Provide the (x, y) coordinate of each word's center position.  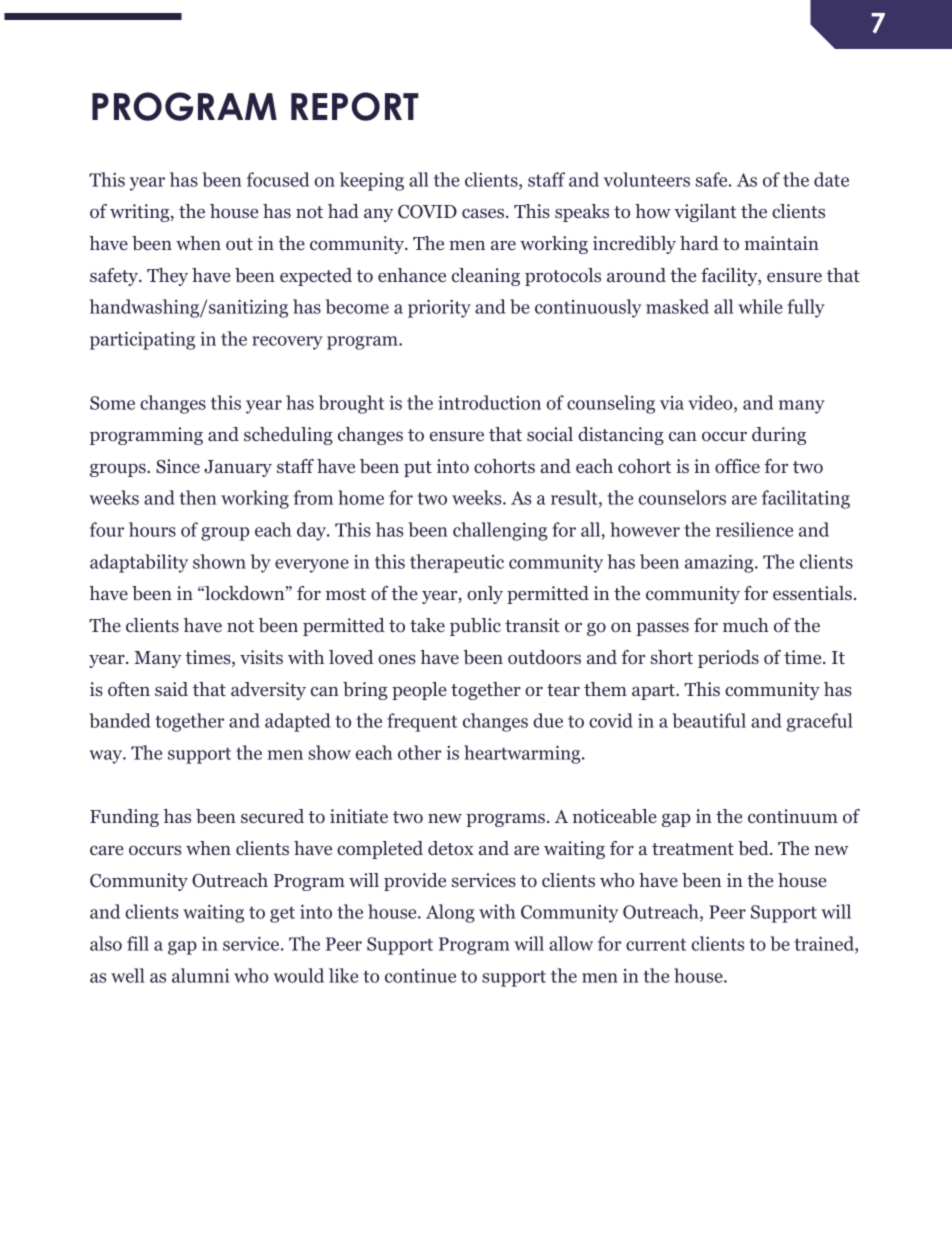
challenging (500, 531)
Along (450, 913)
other (420, 752)
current (656, 944)
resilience (754, 529)
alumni (200, 975)
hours (152, 529)
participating (142, 340)
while (760, 306)
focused (278, 179)
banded (119, 720)
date (831, 179)
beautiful (709, 720)
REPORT (355, 106)
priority (439, 308)
